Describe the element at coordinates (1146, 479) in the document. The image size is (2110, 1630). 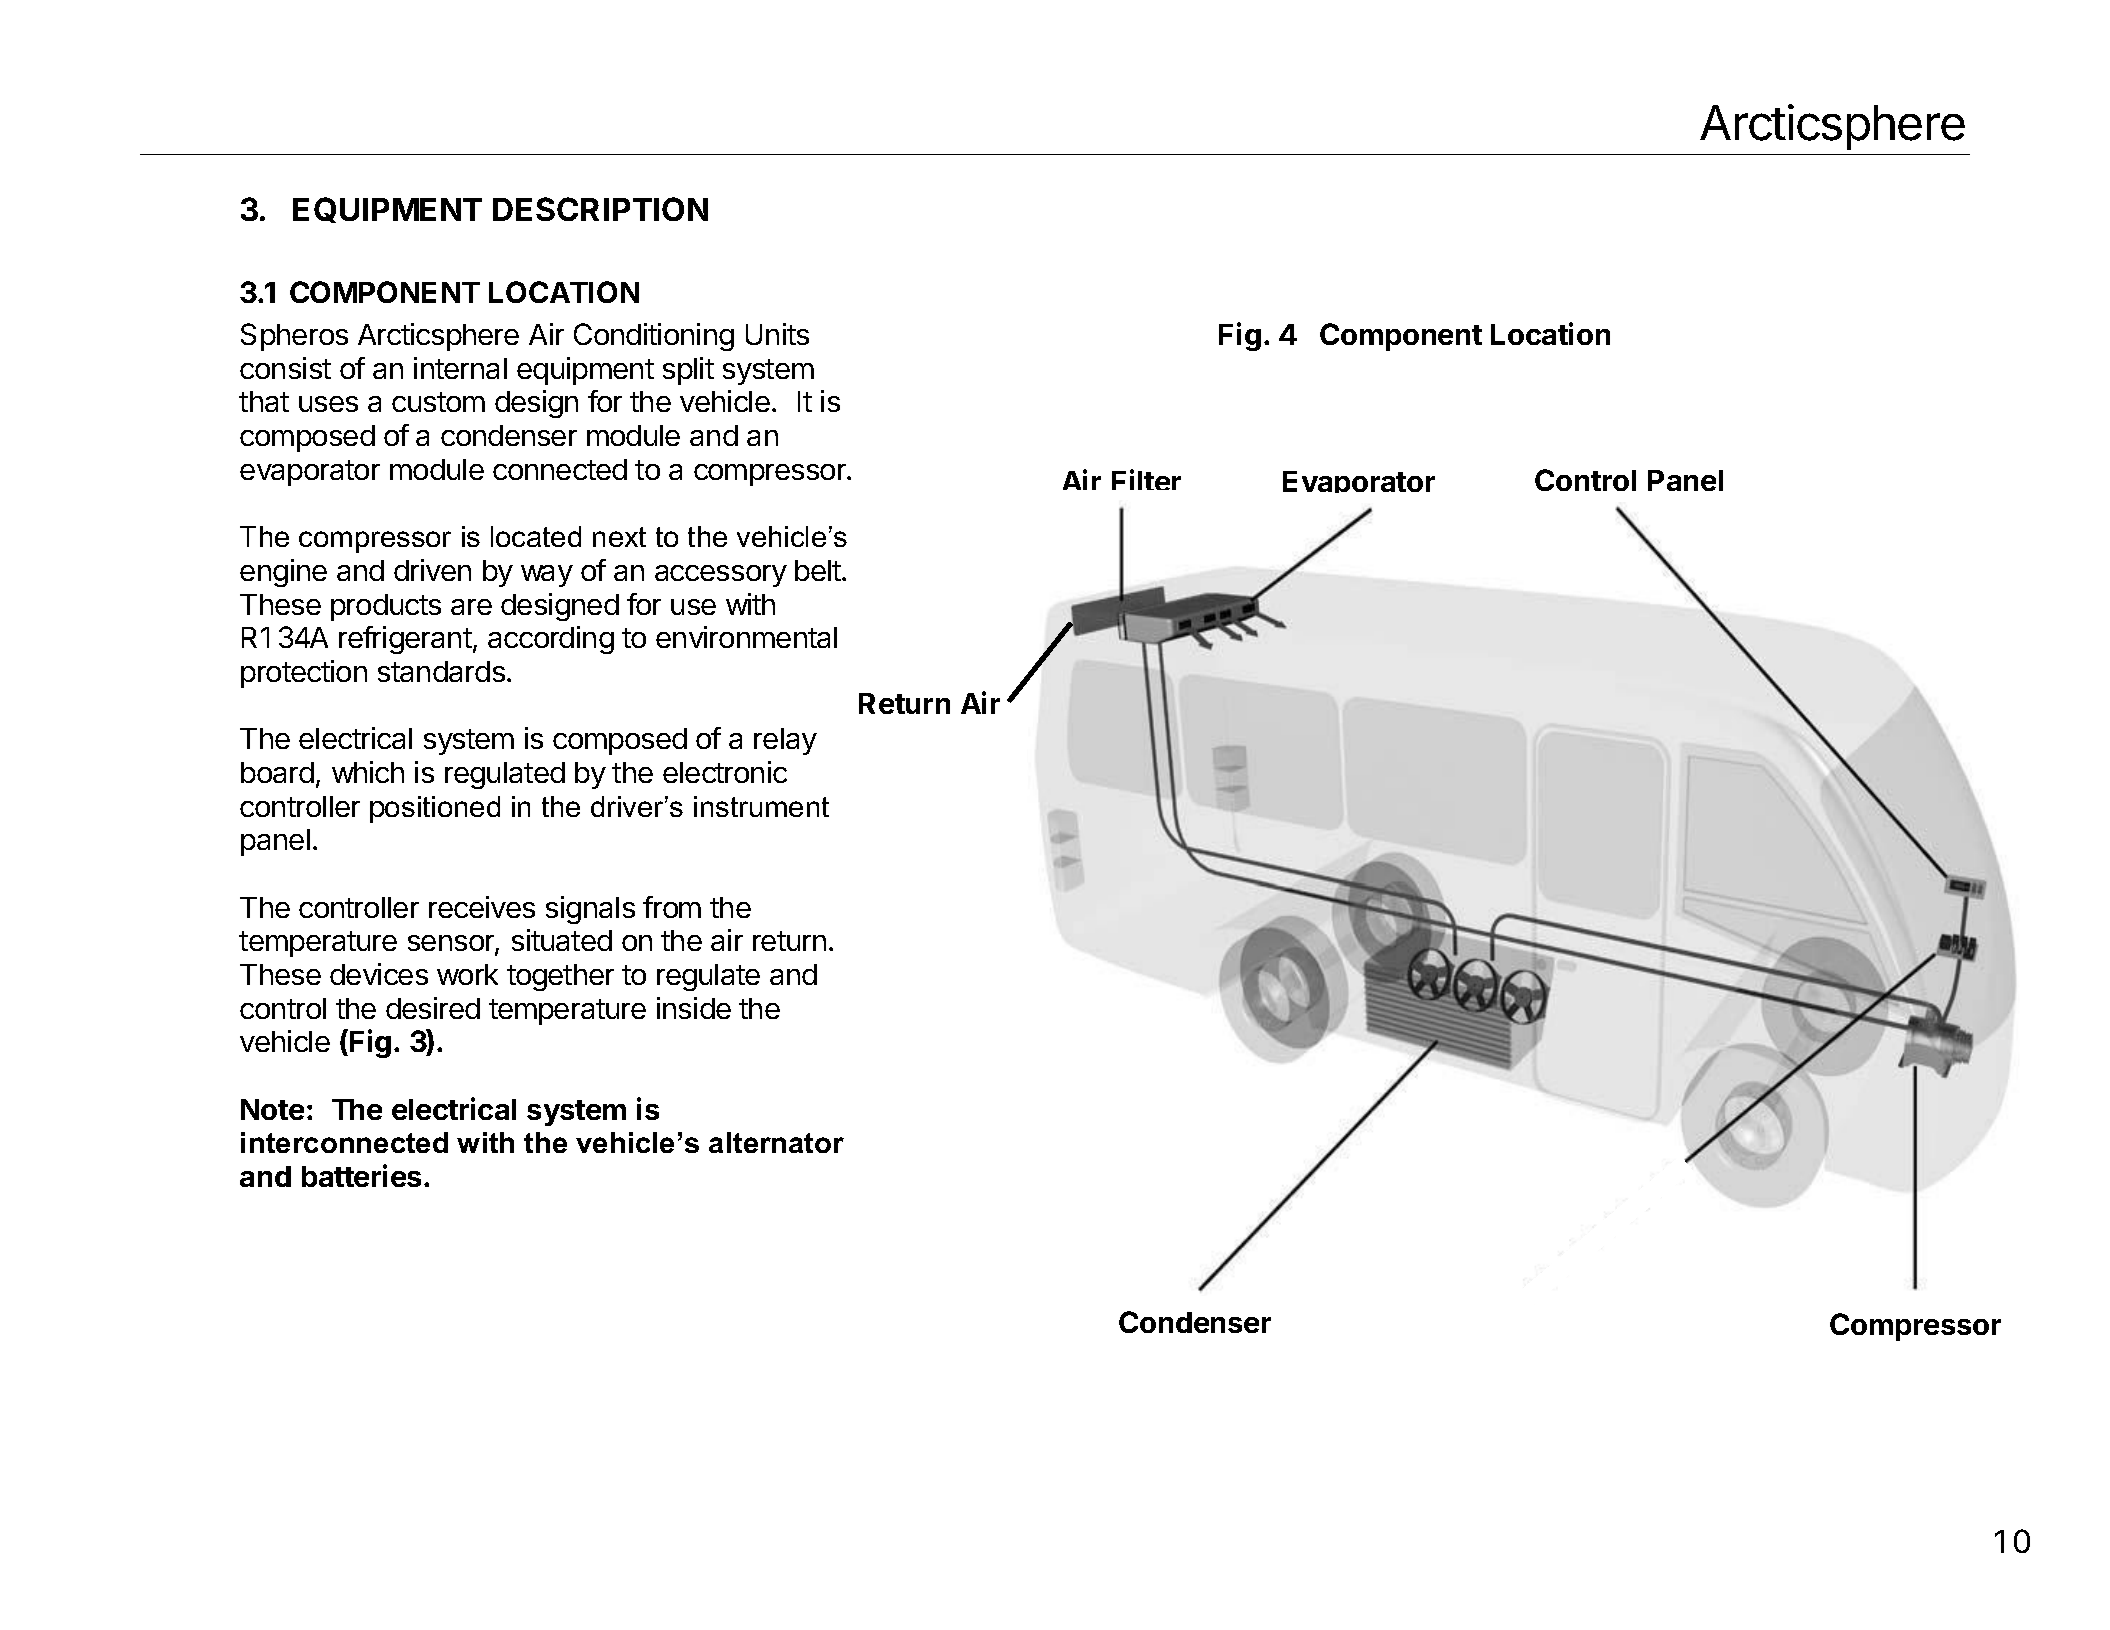
I see `Filter` at that location.
